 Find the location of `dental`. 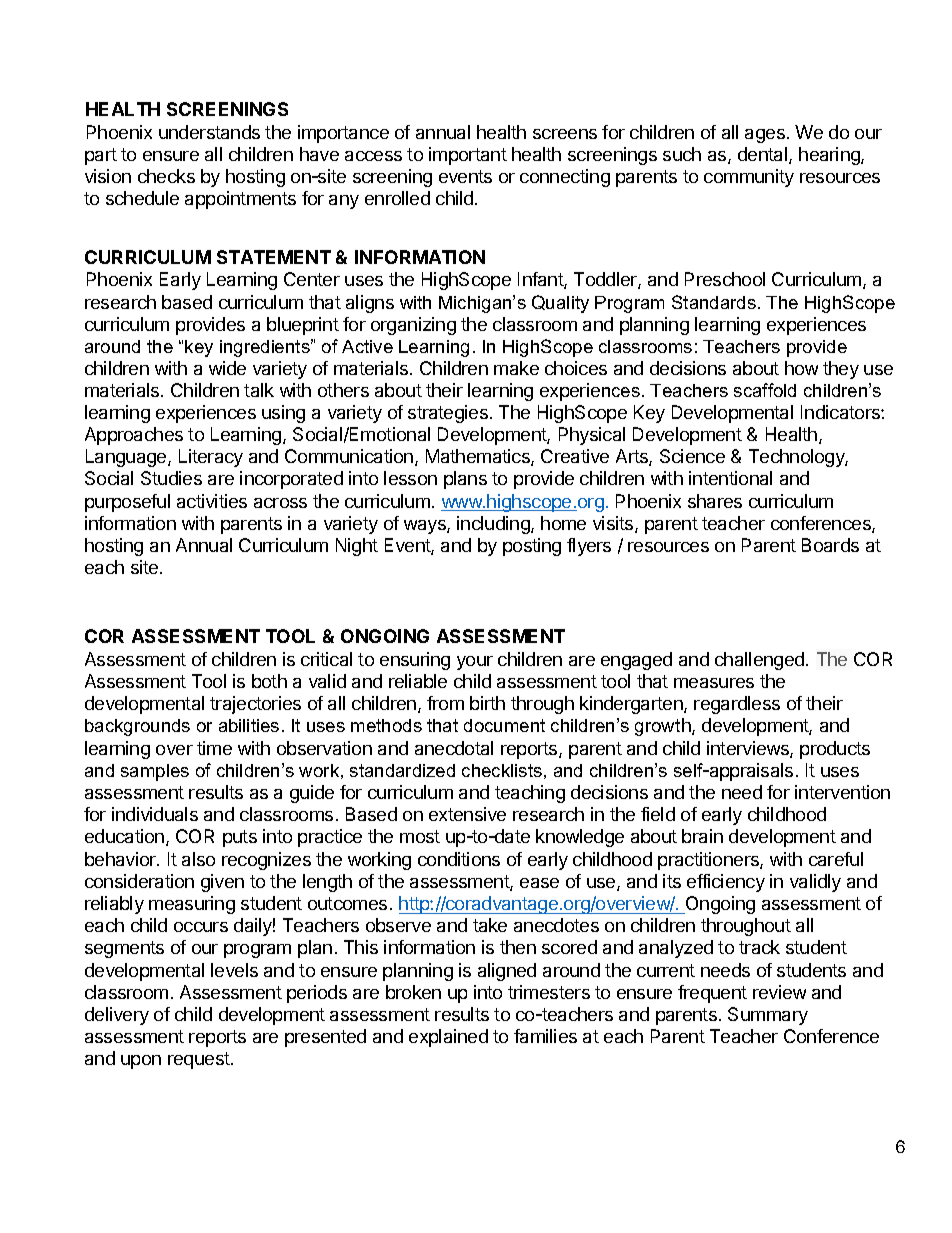

dental is located at coordinates (764, 155).
